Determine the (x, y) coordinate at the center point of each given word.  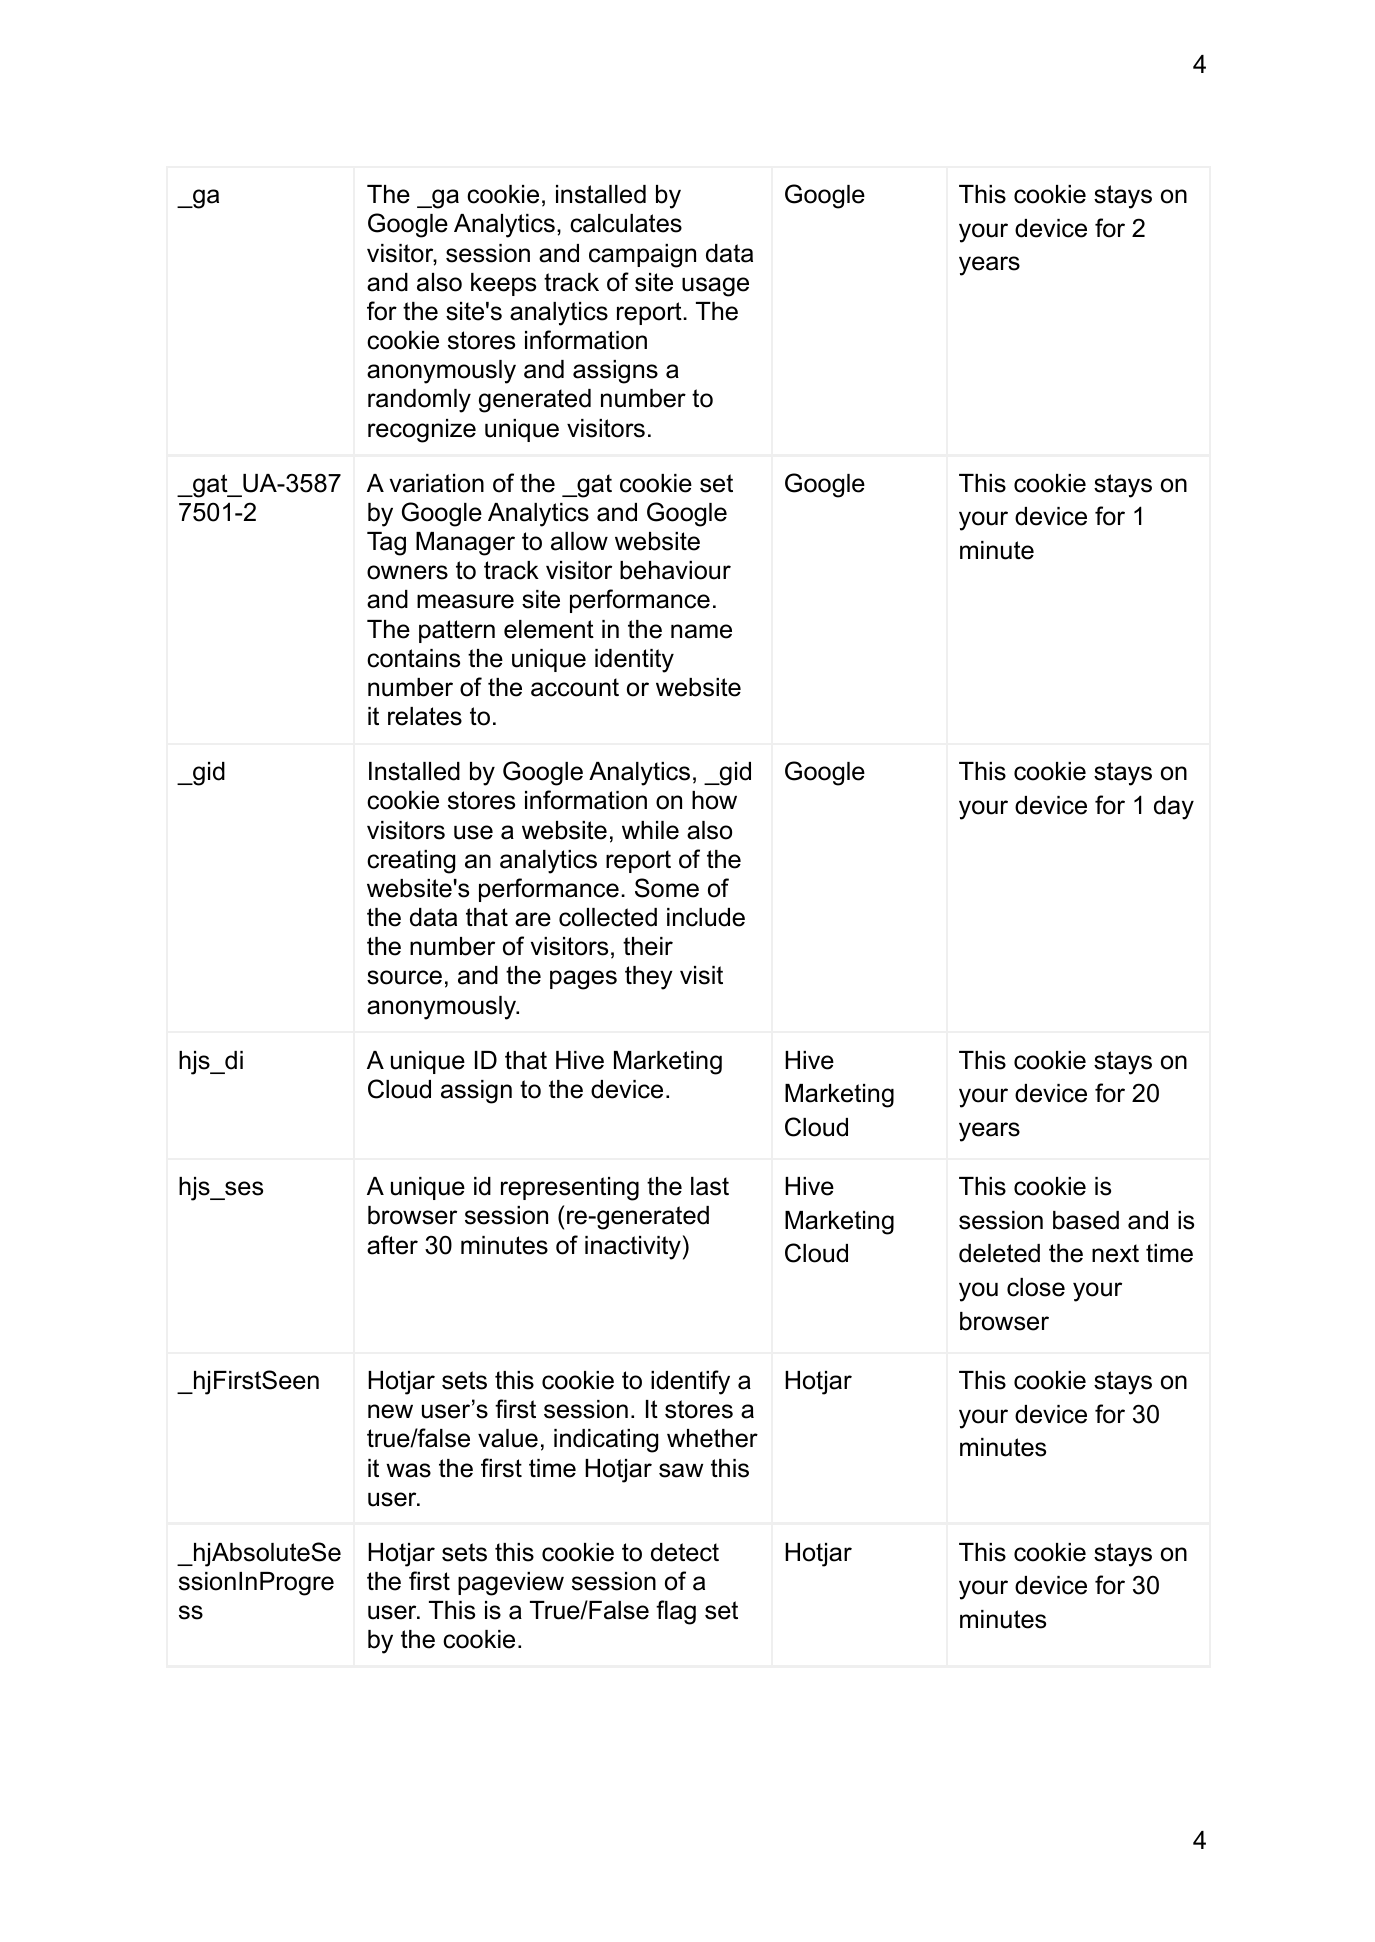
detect (685, 1552)
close (1036, 1287)
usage (715, 287)
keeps (503, 284)
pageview (511, 1584)
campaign (642, 256)
